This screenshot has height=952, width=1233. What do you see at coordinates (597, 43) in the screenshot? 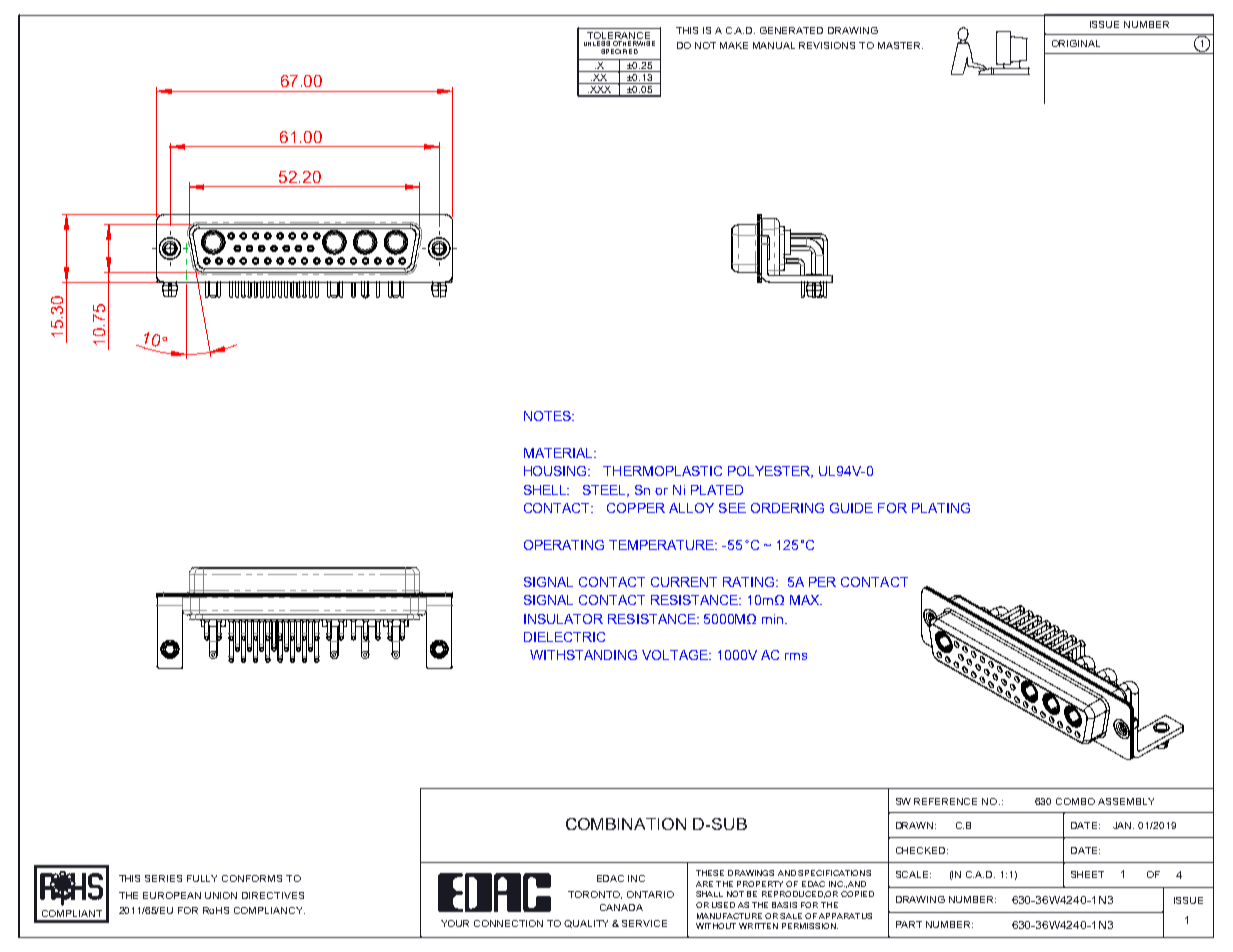
I see `UNLESS` at bounding box center [597, 43].
